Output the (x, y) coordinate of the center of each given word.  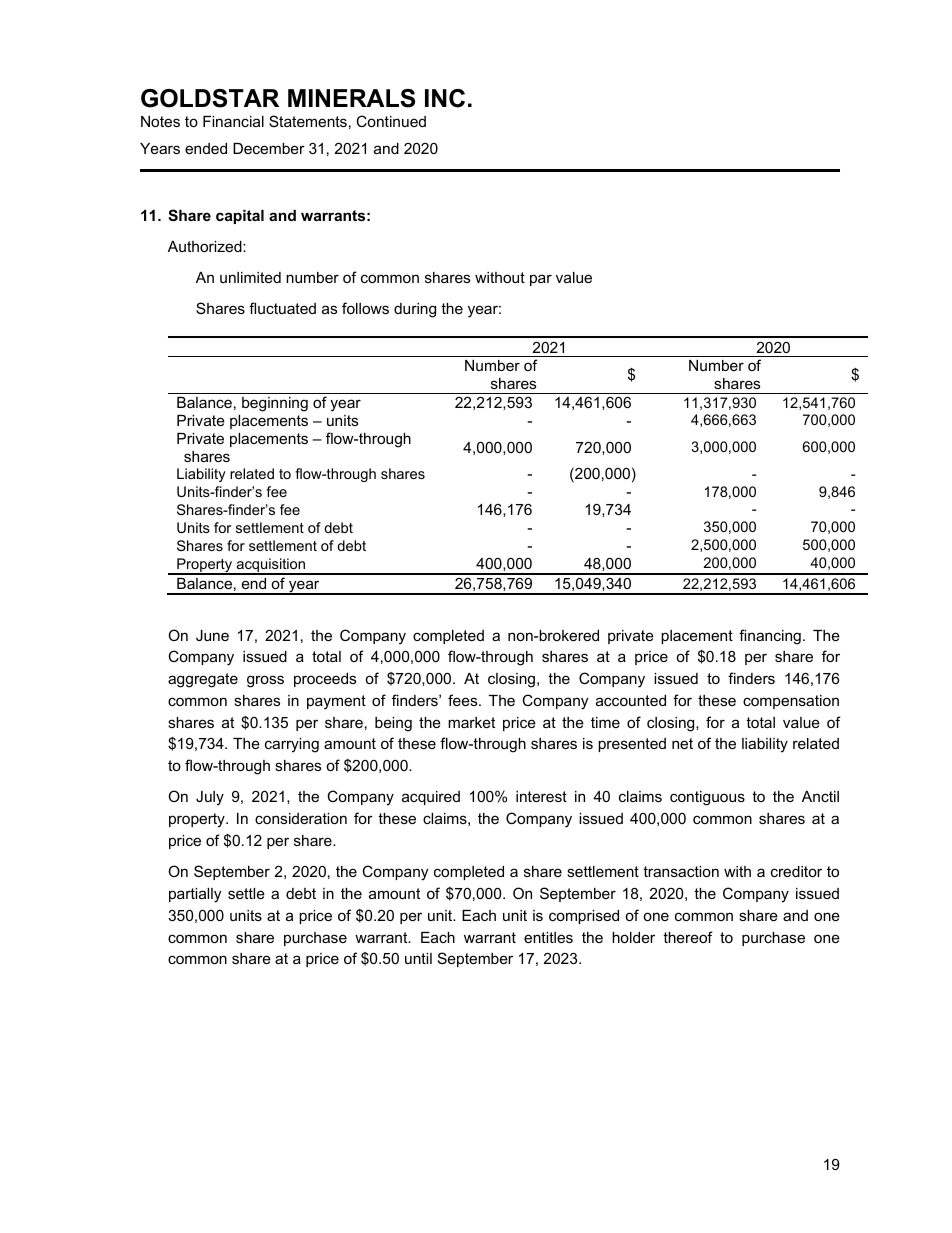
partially (195, 895)
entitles (548, 937)
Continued (391, 121)
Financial (233, 121)
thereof (688, 937)
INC (445, 98)
